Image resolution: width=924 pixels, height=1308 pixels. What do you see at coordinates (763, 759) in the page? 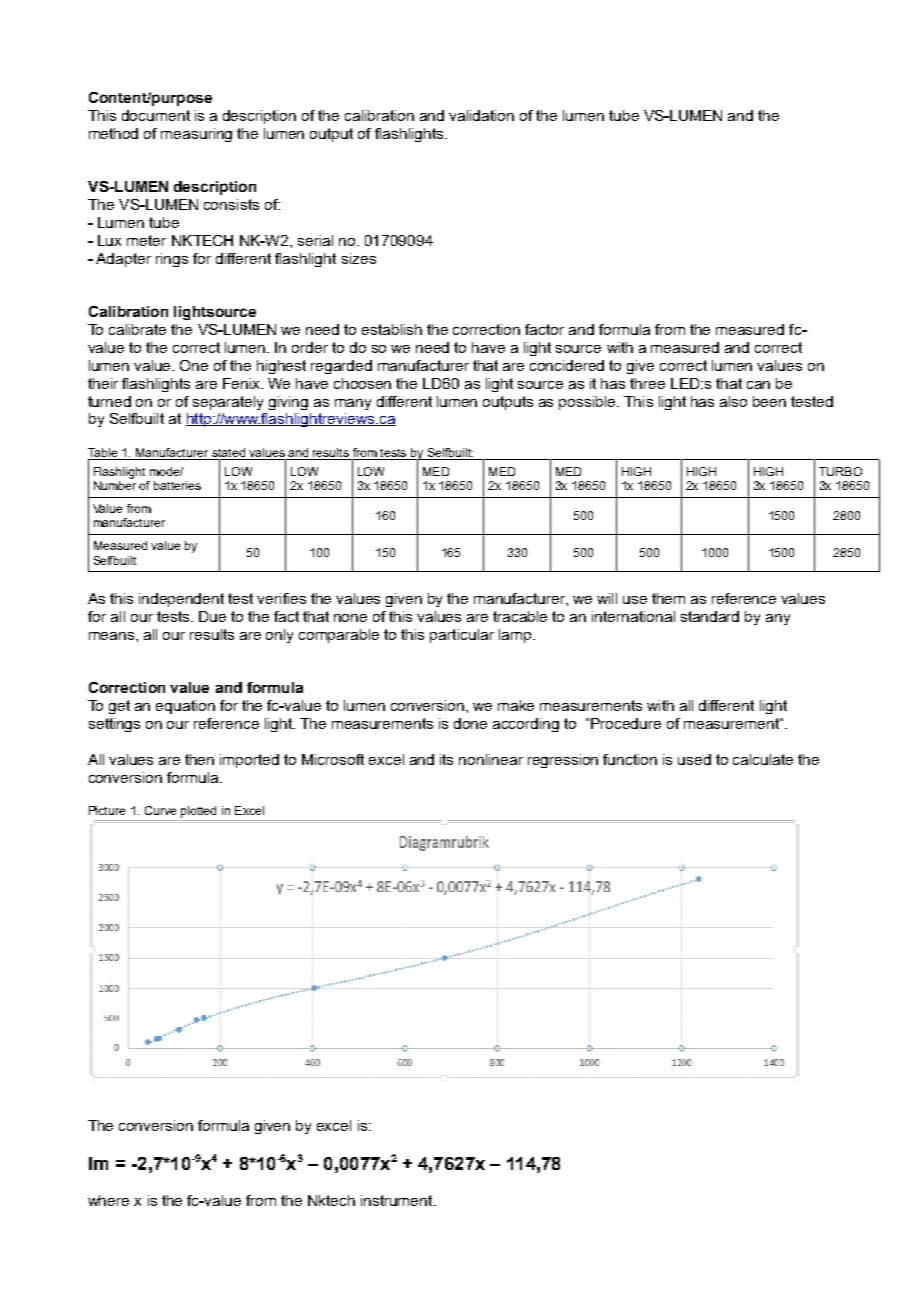
I see `calculate` at bounding box center [763, 759].
